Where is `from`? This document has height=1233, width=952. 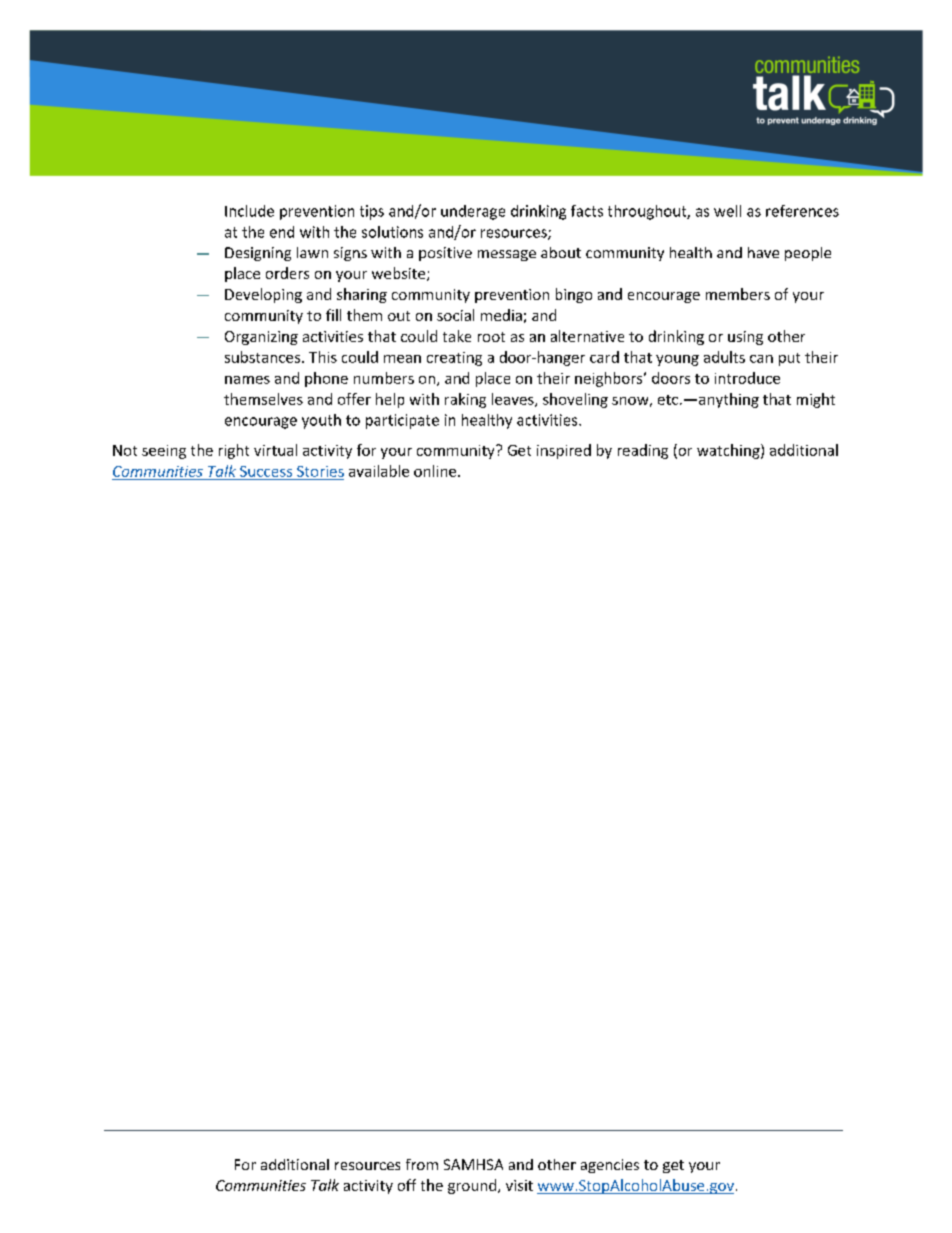 from is located at coordinates (422, 1164).
